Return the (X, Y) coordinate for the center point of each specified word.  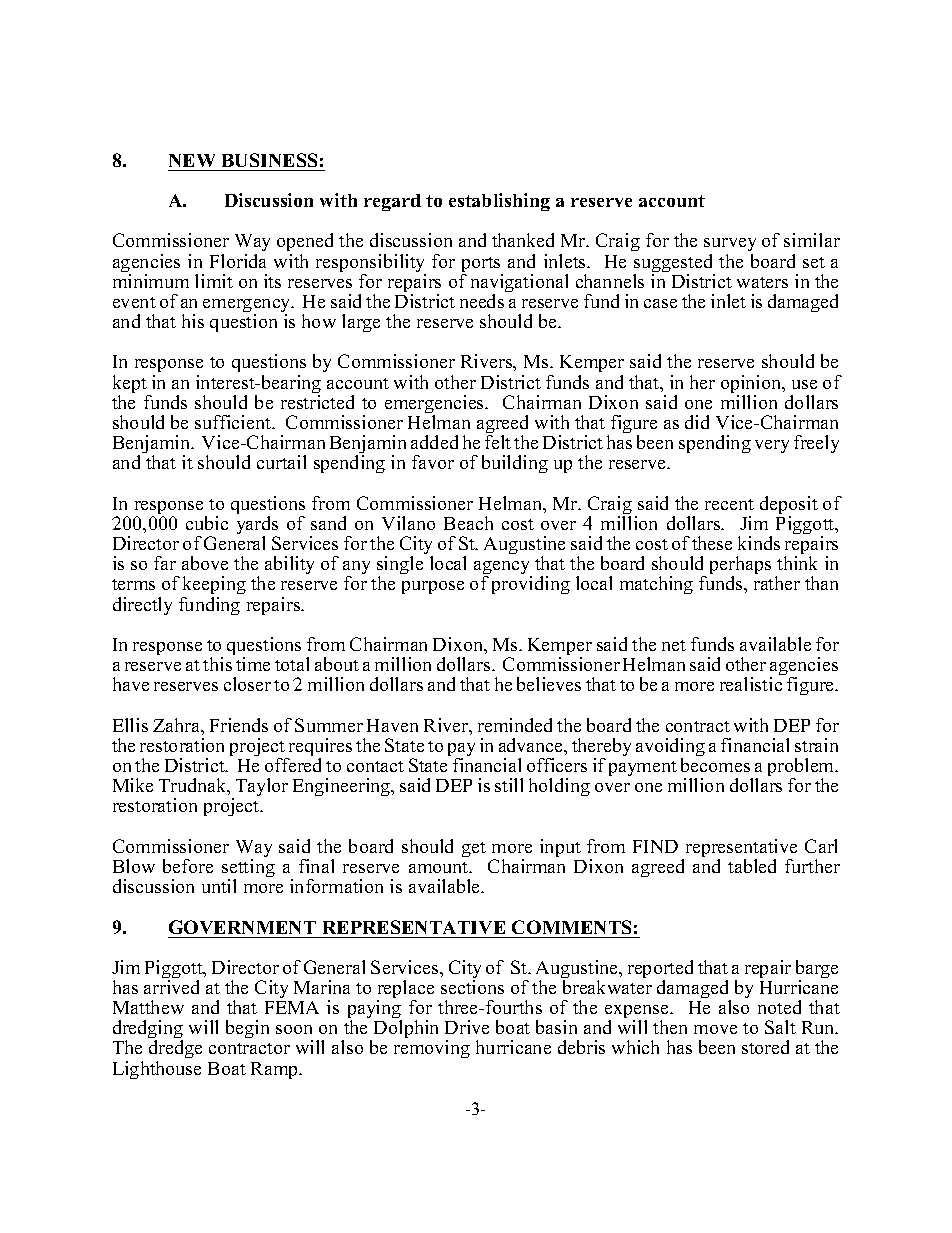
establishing (499, 202)
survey (730, 246)
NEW (192, 160)
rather (777, 583)
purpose (433, 587)
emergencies (436, 405)
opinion (752, 385)
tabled (752, 866)
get (474, 849)
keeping (214, 587)
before (188, 866)
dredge (175, 1051)
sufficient (234, 422)
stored (765, 1047)
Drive (467, 1027)
